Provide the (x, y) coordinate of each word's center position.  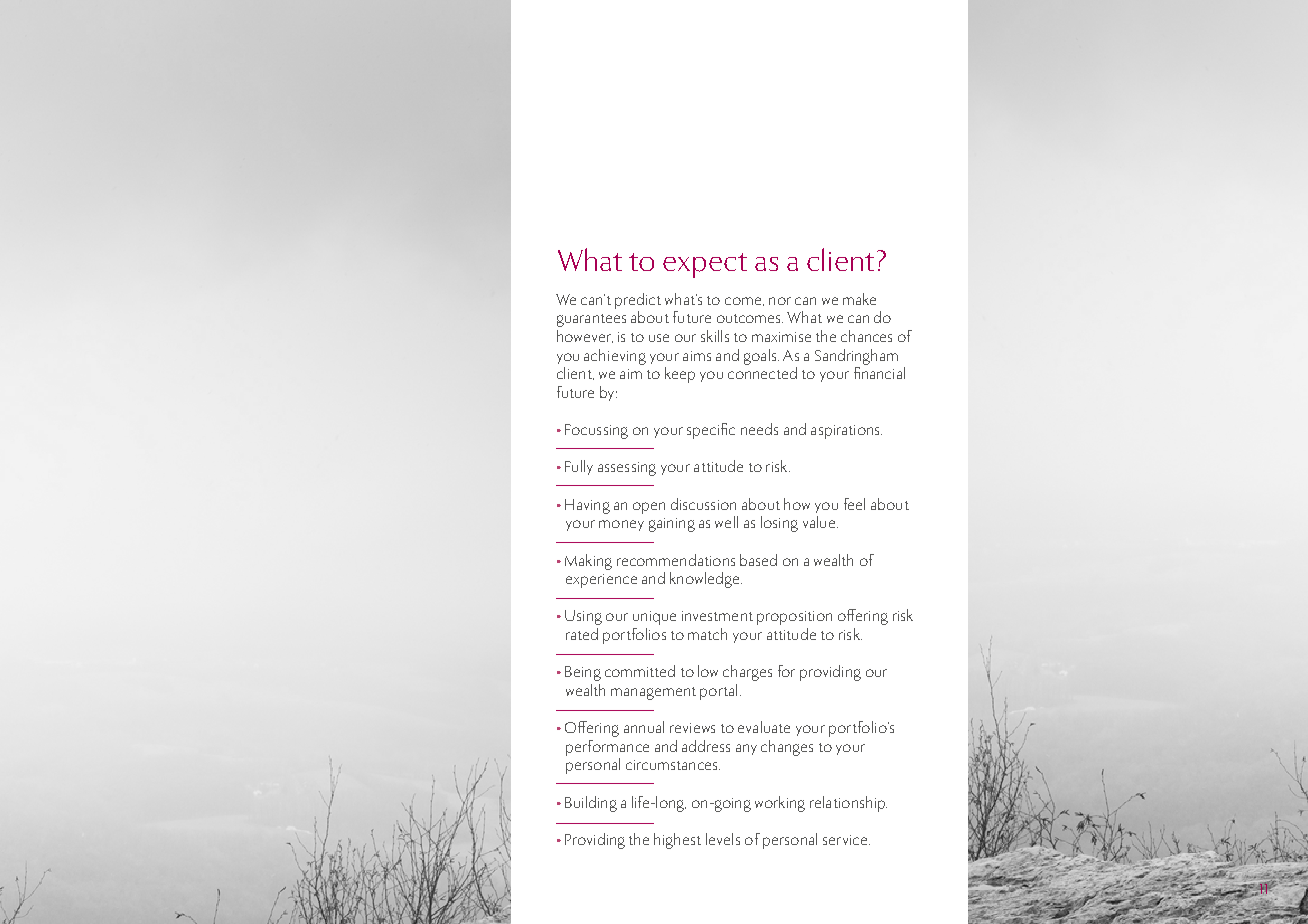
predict (638, 301)
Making (588, 562)
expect (705, 265)
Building (591, 804)
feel (854, 504)
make (859, 299)
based (758, 560)
